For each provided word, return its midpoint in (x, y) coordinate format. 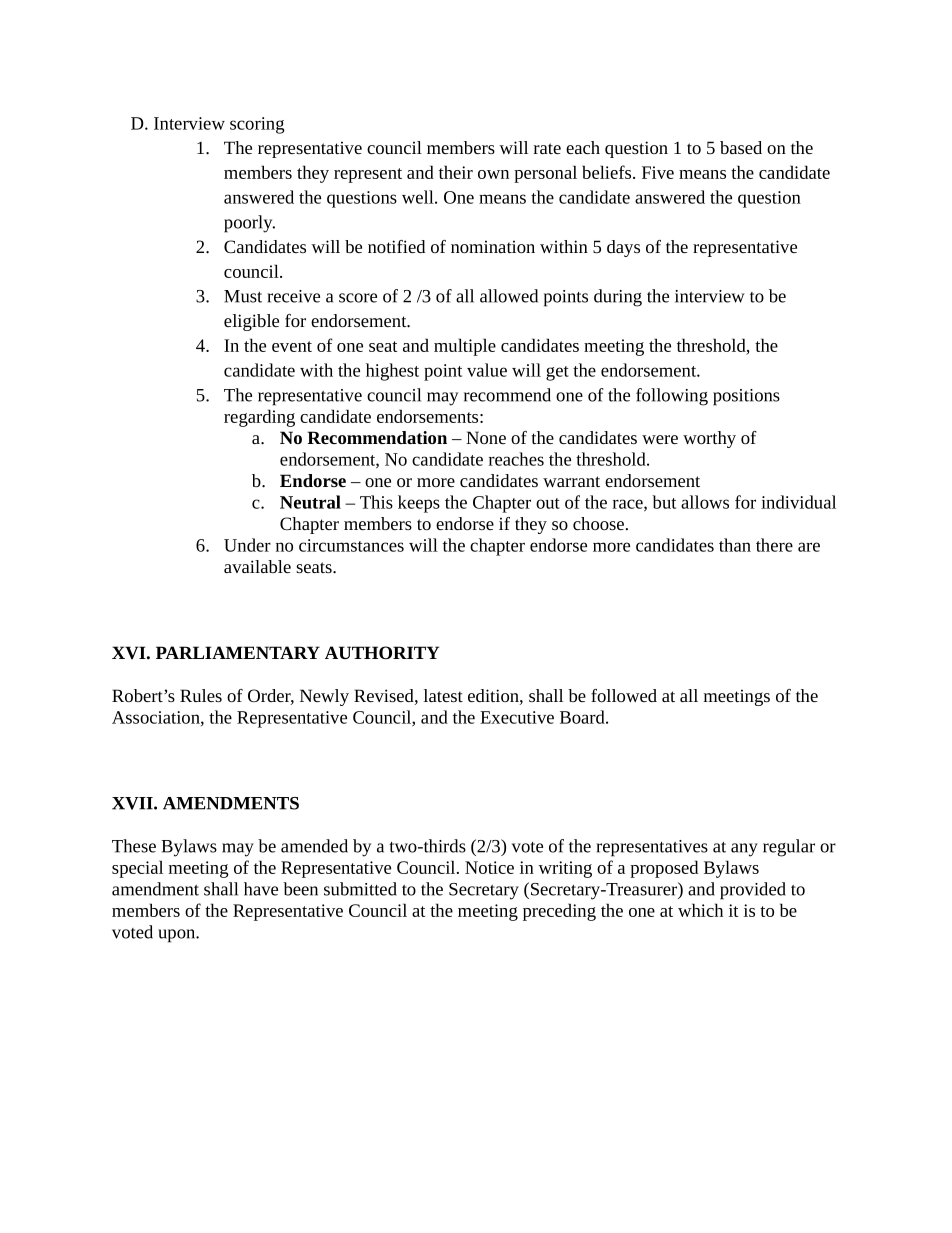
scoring (257, 125)
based (741, 147)
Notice (489, 867)
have (261, 889)
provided (753, 891)
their (456, 172)
